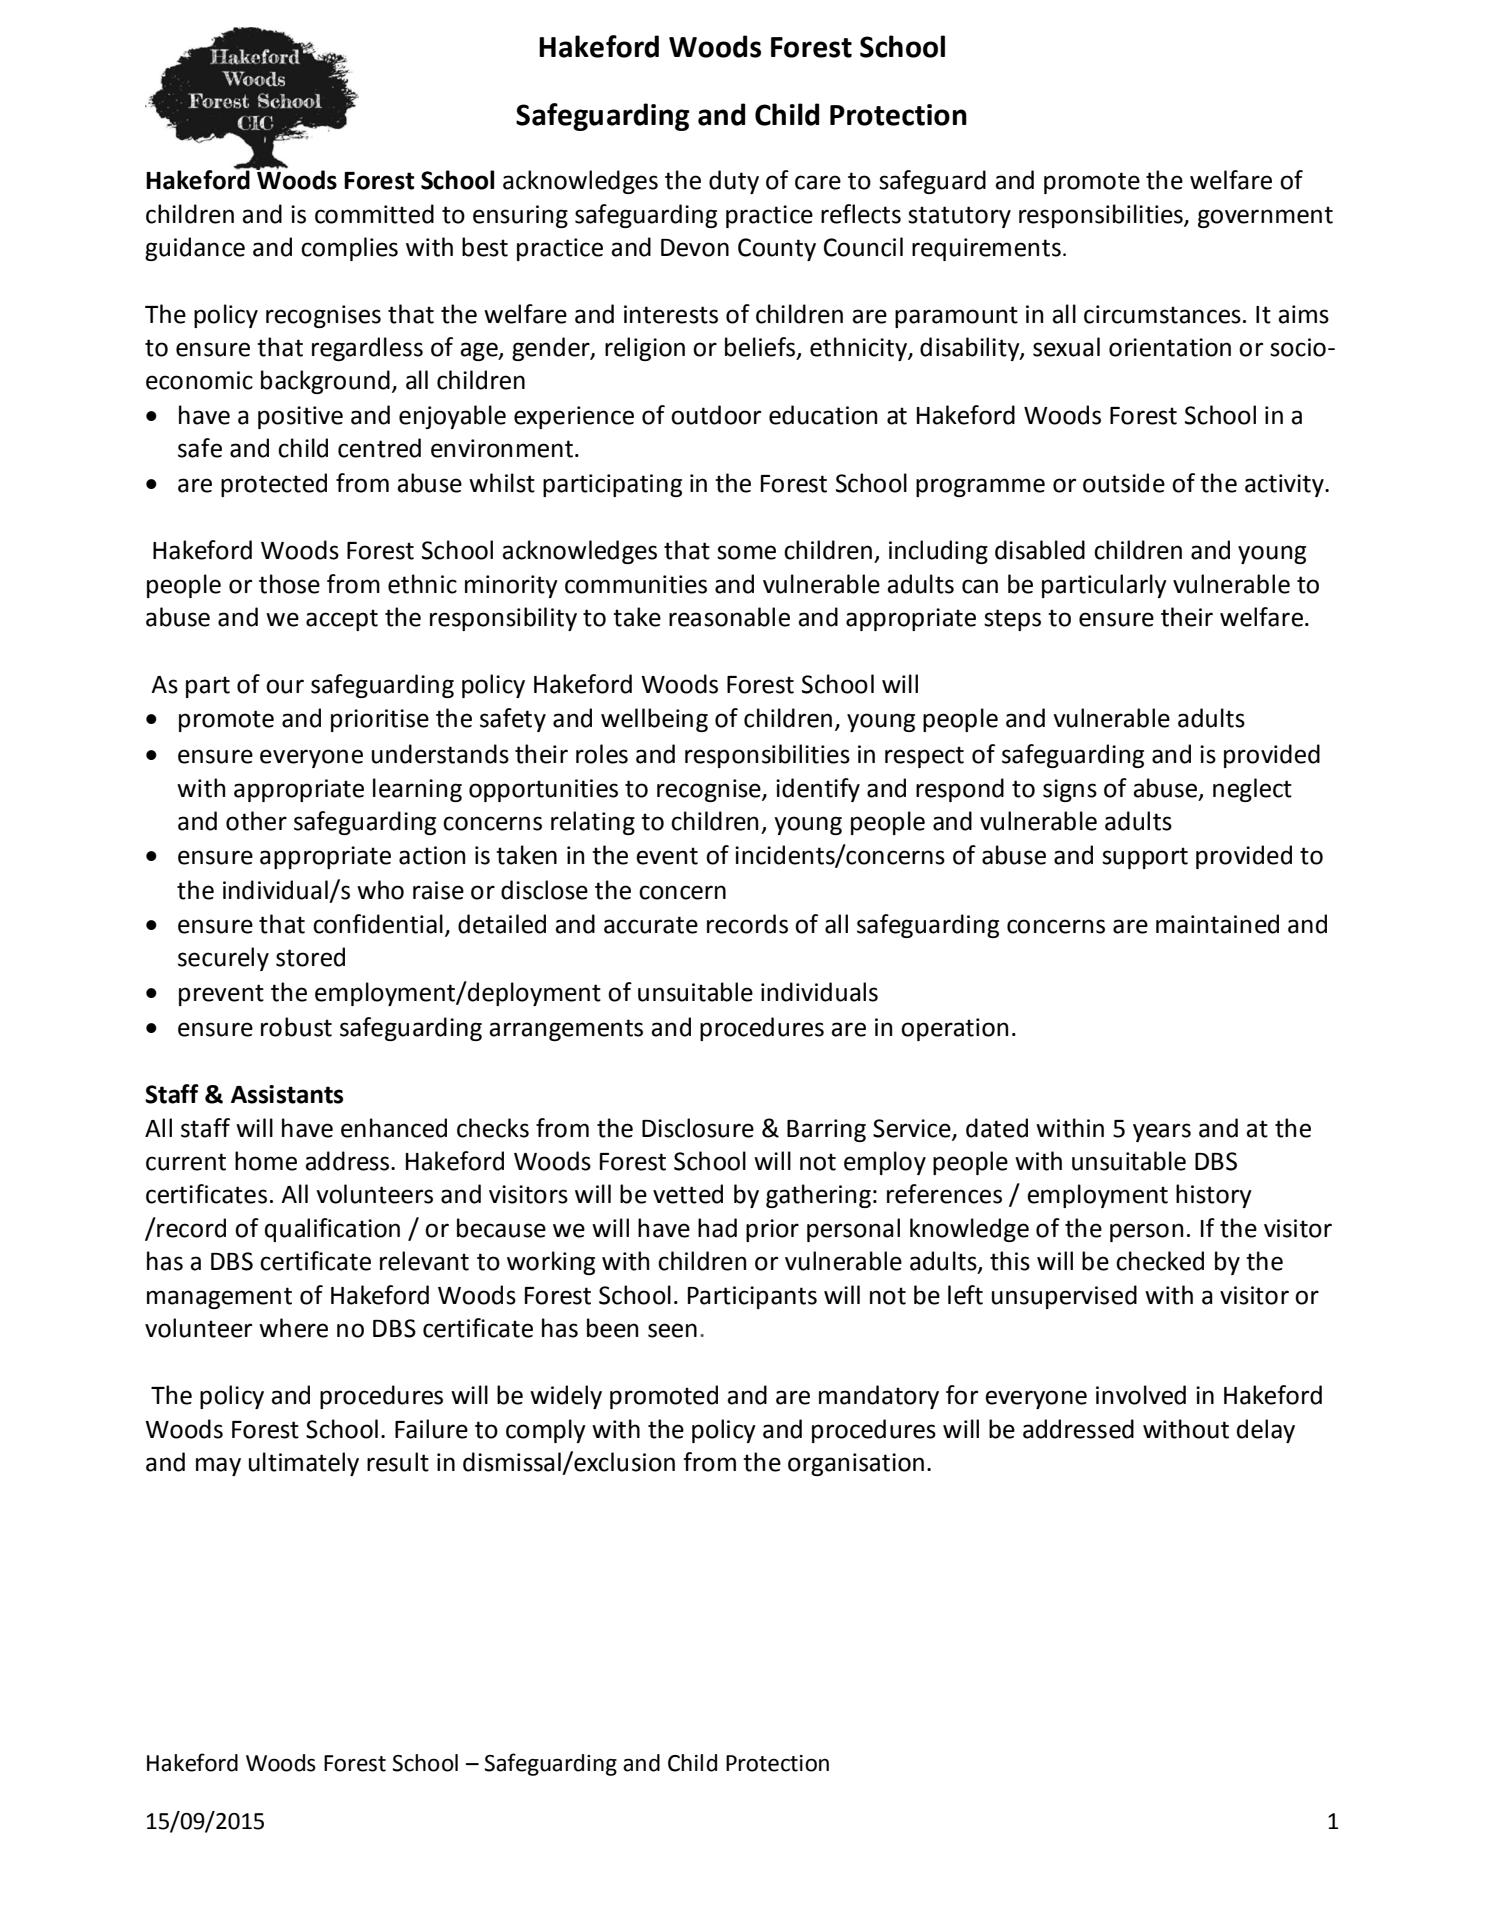  What do you see at coordinates (1265, 217) in the document?
I see `government` at bounding box center [1265, 217].
